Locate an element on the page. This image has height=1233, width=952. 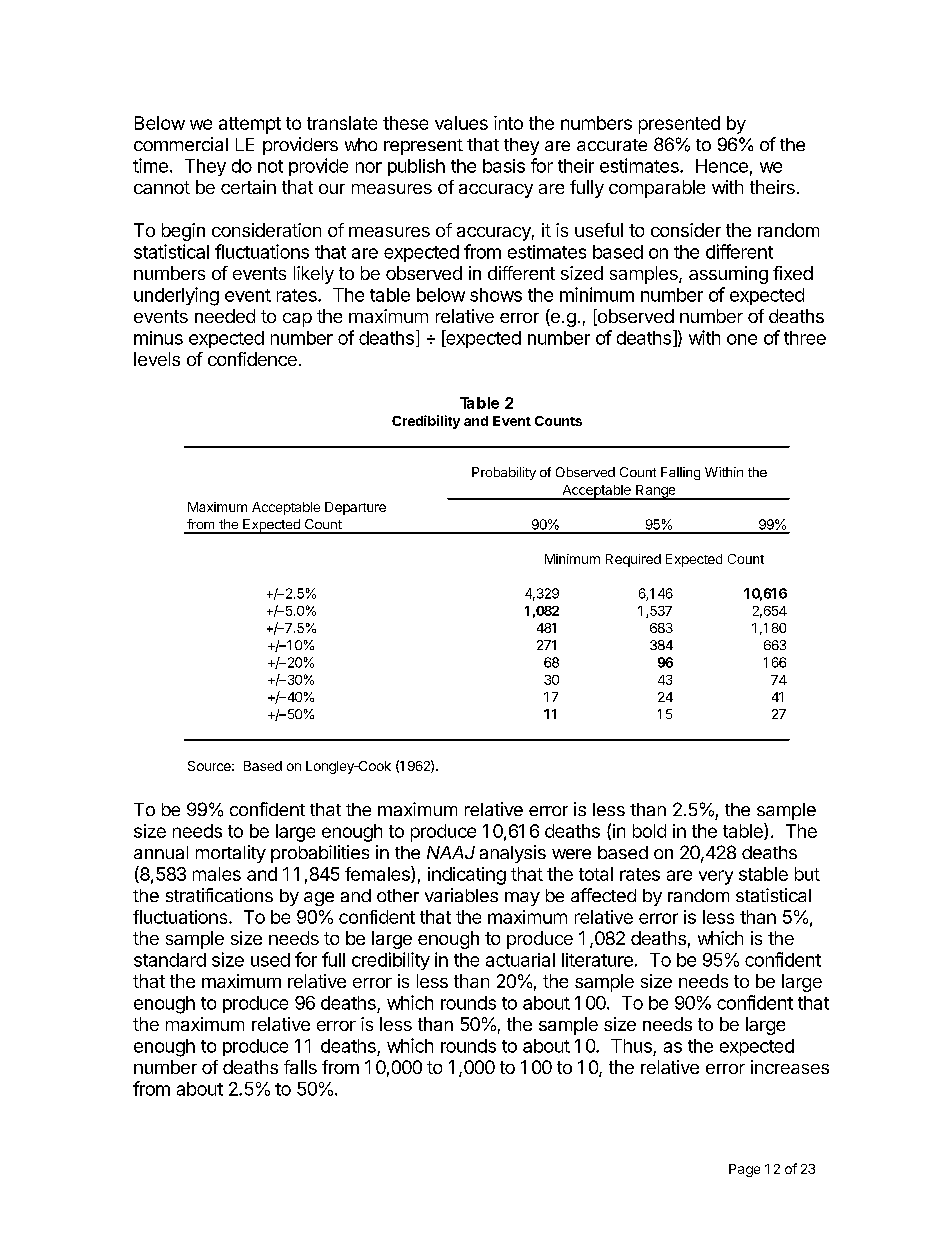
basis is located at coordinates (504, 166).
